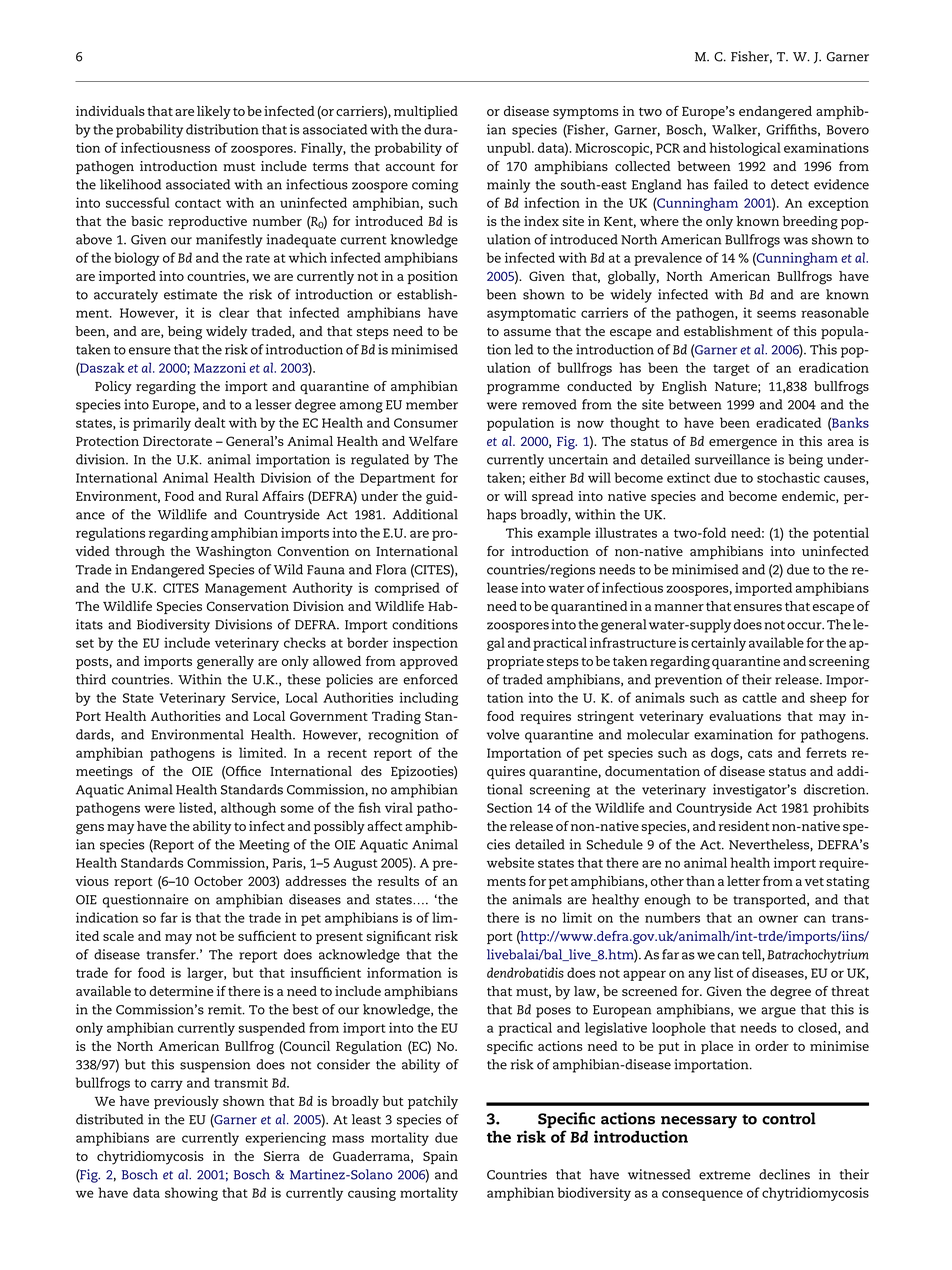 Image resolution: width=952 pixels, height=1270 pixels. What do you see at coordinates (784, 1174) in the image?
I see `declines` at bounding box center [784, 1174].
